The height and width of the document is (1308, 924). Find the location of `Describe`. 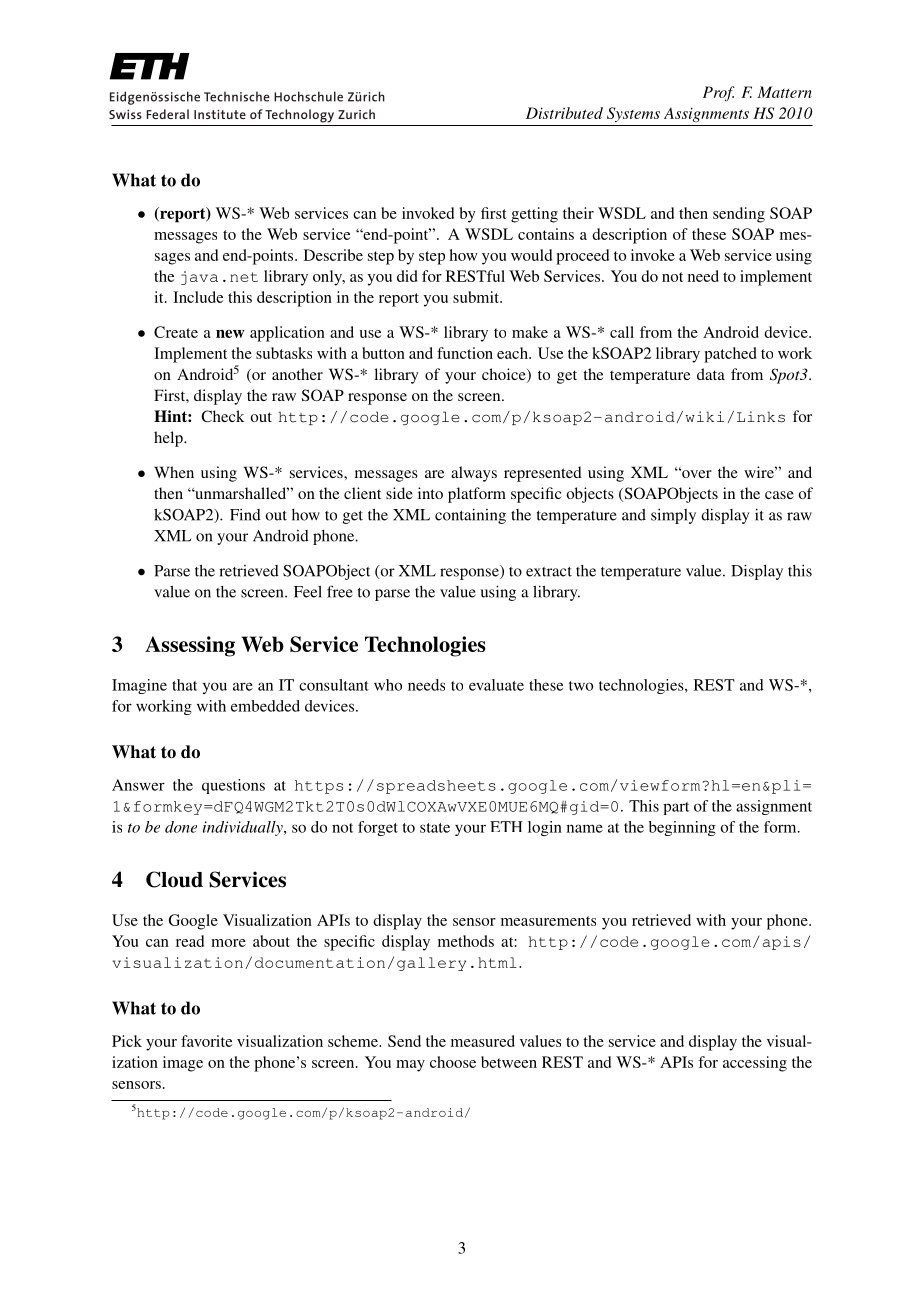

Describe is located at coordinates (333, 255).
